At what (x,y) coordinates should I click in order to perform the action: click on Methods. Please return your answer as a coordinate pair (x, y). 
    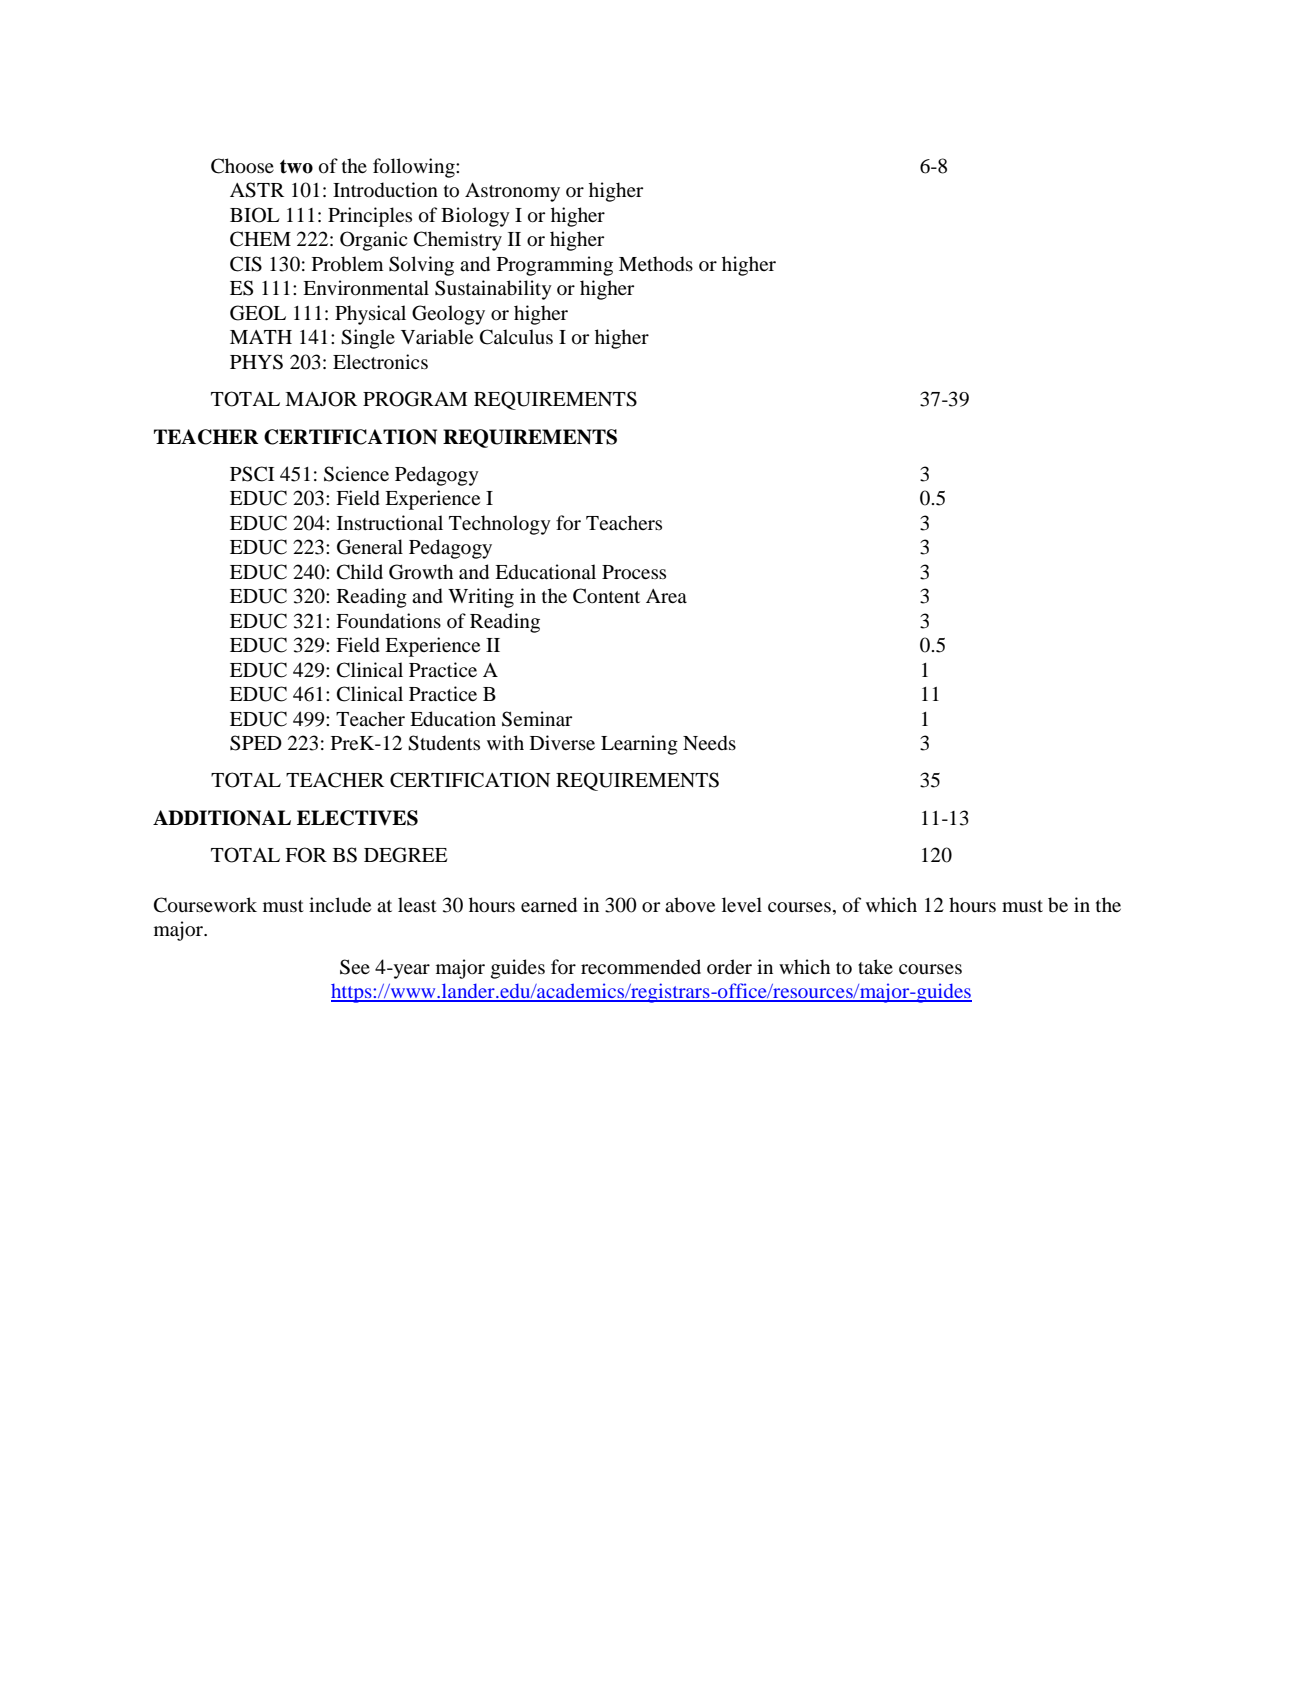
    Looking at the image, I should click on (656, 264).
